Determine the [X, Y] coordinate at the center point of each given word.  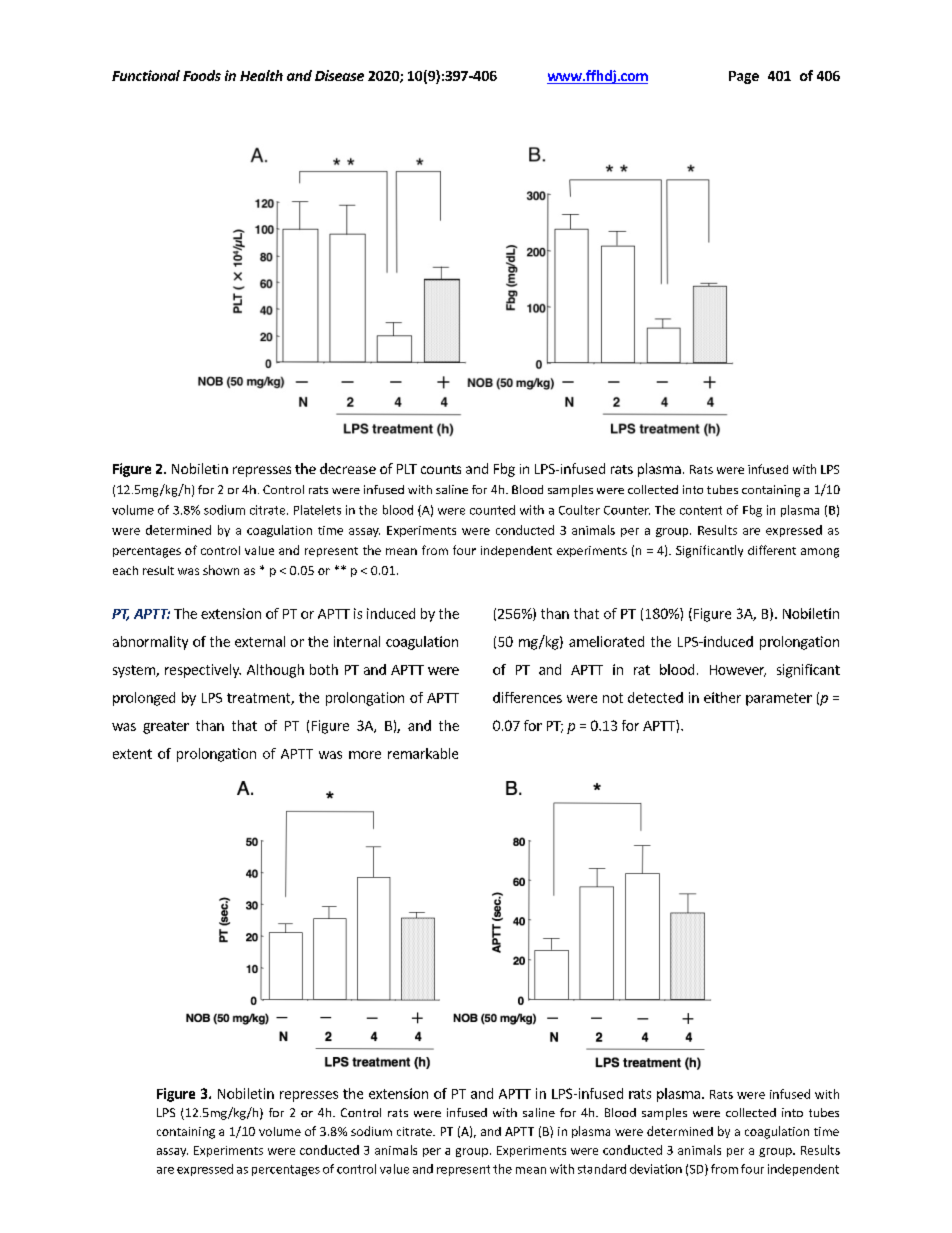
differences [527, 697]
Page [744, 77]
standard [602, 1169]
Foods [202, 75]
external [260, 641]
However [738, 671]
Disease [339, 75]
